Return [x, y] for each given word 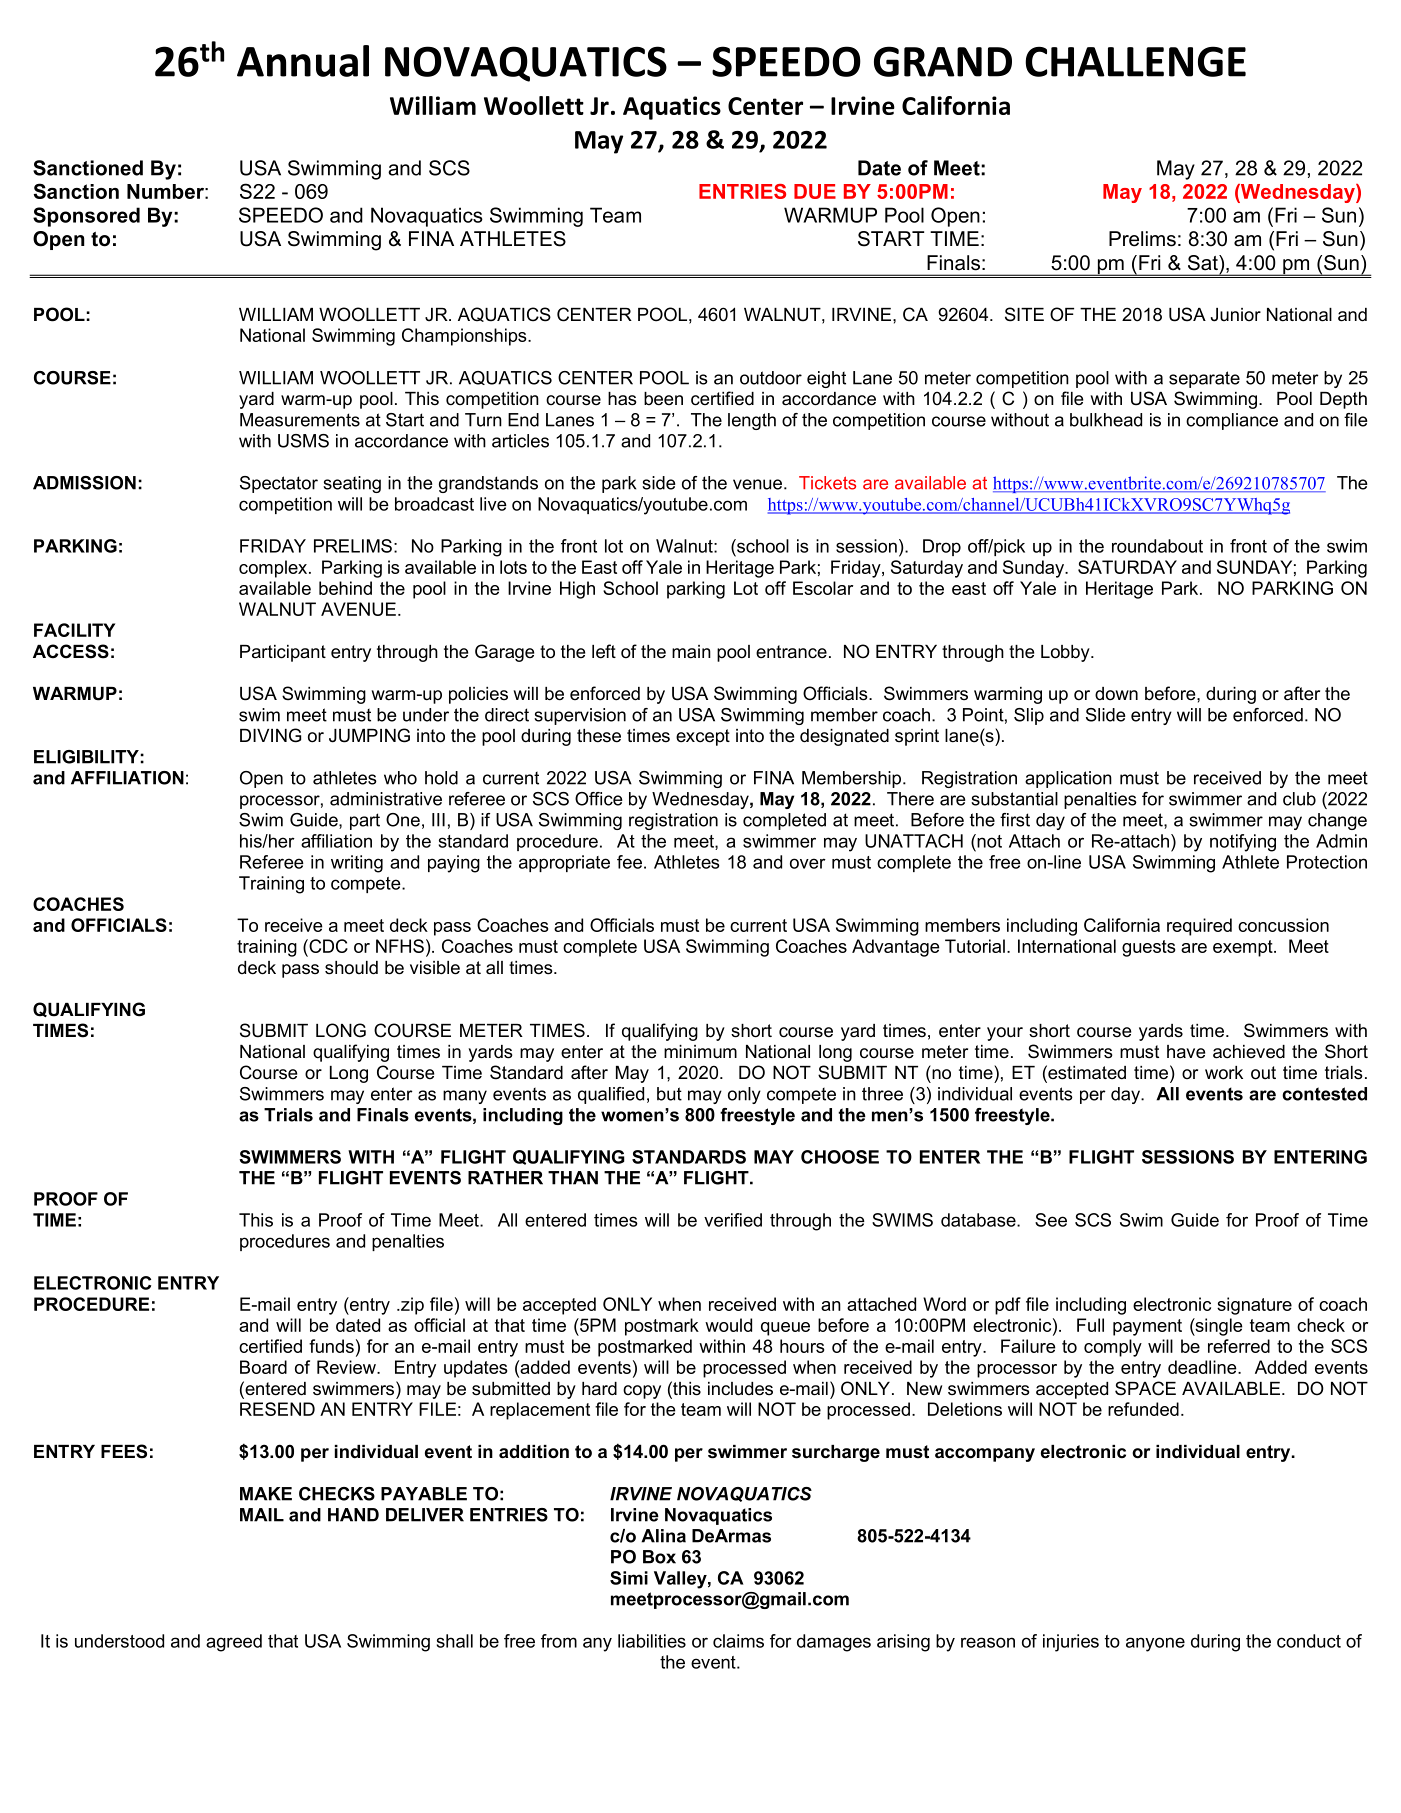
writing [357, 864]
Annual [303, 61]
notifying [1243, 843]
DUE [815, 191]
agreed [234, 1643]
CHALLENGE [1135, 61]
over [808, 863]
